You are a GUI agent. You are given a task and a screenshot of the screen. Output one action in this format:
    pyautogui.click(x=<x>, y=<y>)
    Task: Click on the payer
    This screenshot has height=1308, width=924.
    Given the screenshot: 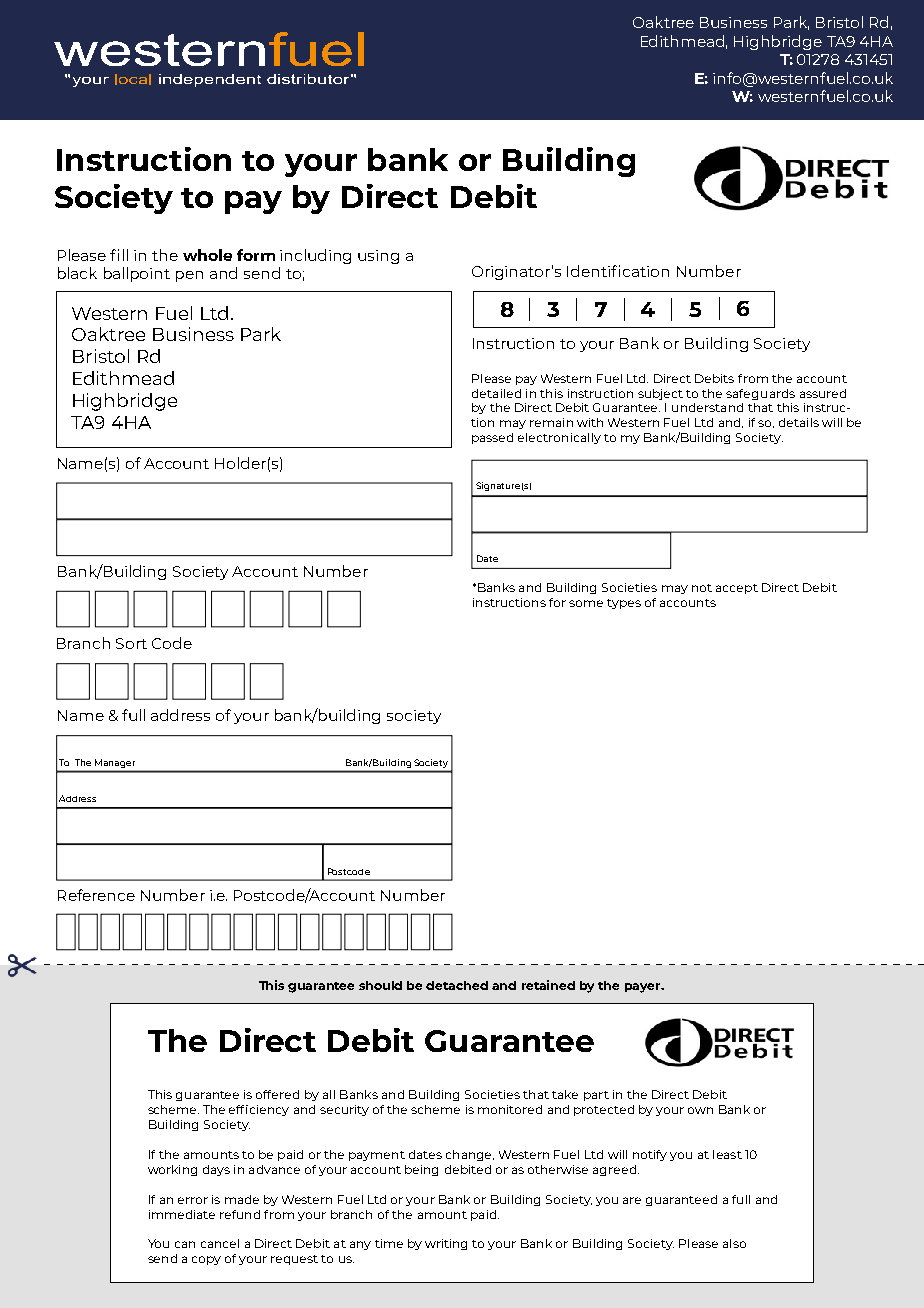 What is the action you would take?
    pyautogui.click(x=644, y=988)
